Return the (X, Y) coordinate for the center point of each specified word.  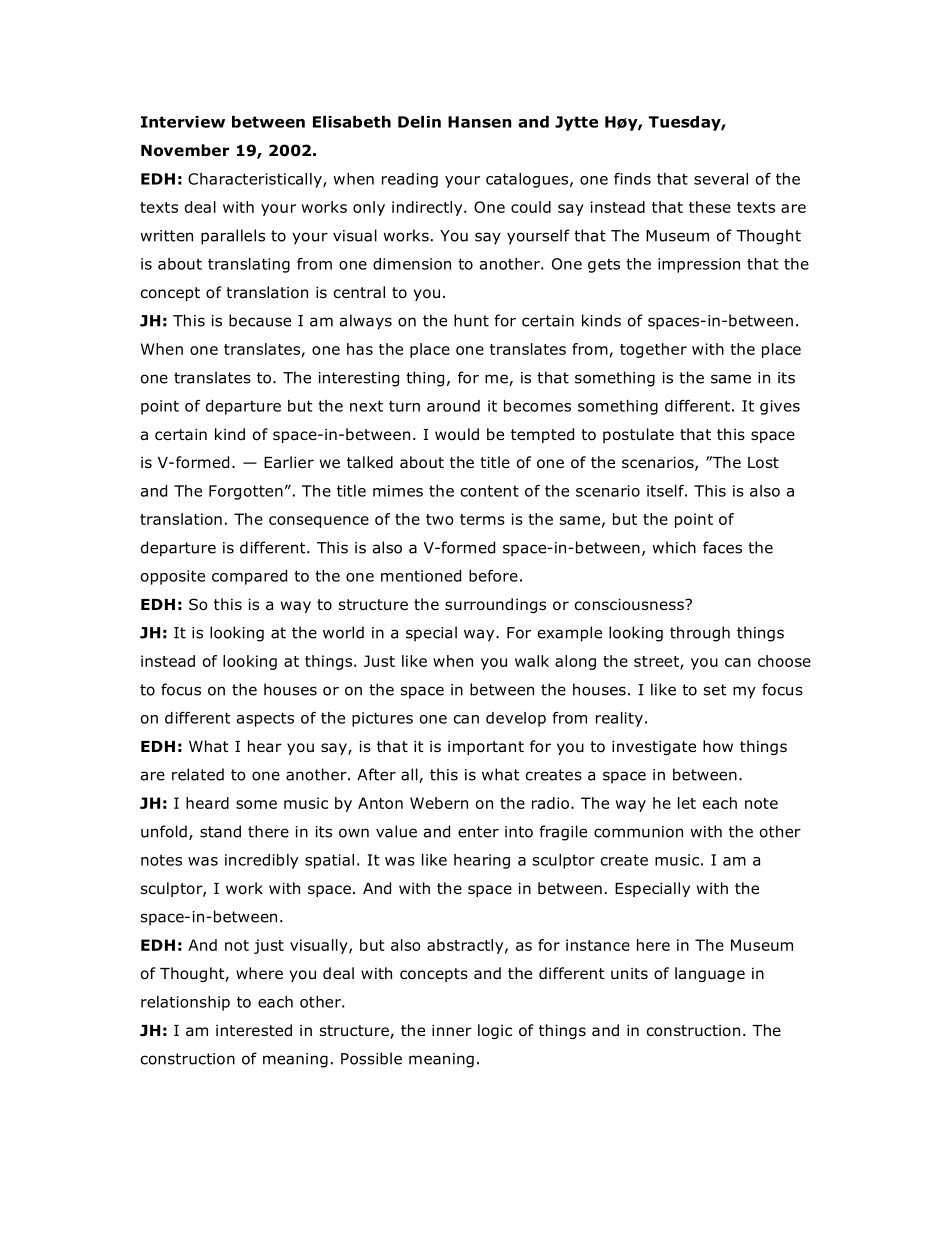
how (718, 746)
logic (495, 1031)
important (486, 748)
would (457, 434)
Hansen (480, 122)
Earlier (289, 462)
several (721, 179)
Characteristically (256, 180)
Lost (763, 463)
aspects (265, 719)
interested (254, 1030)
